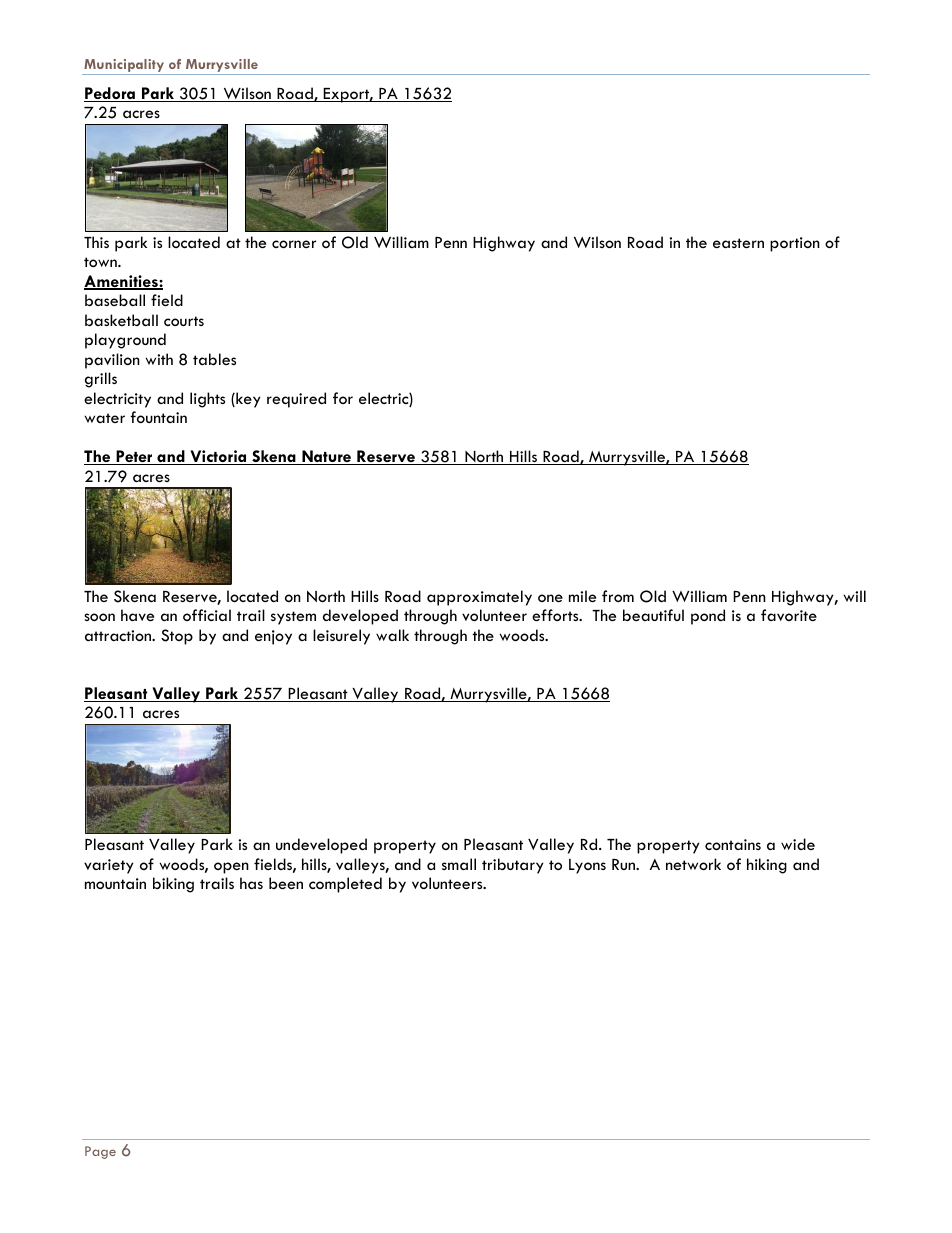  What do you see at coordinates (184, 321) in the screenshot?
I see `courts` at bounding box center [184, 321].
